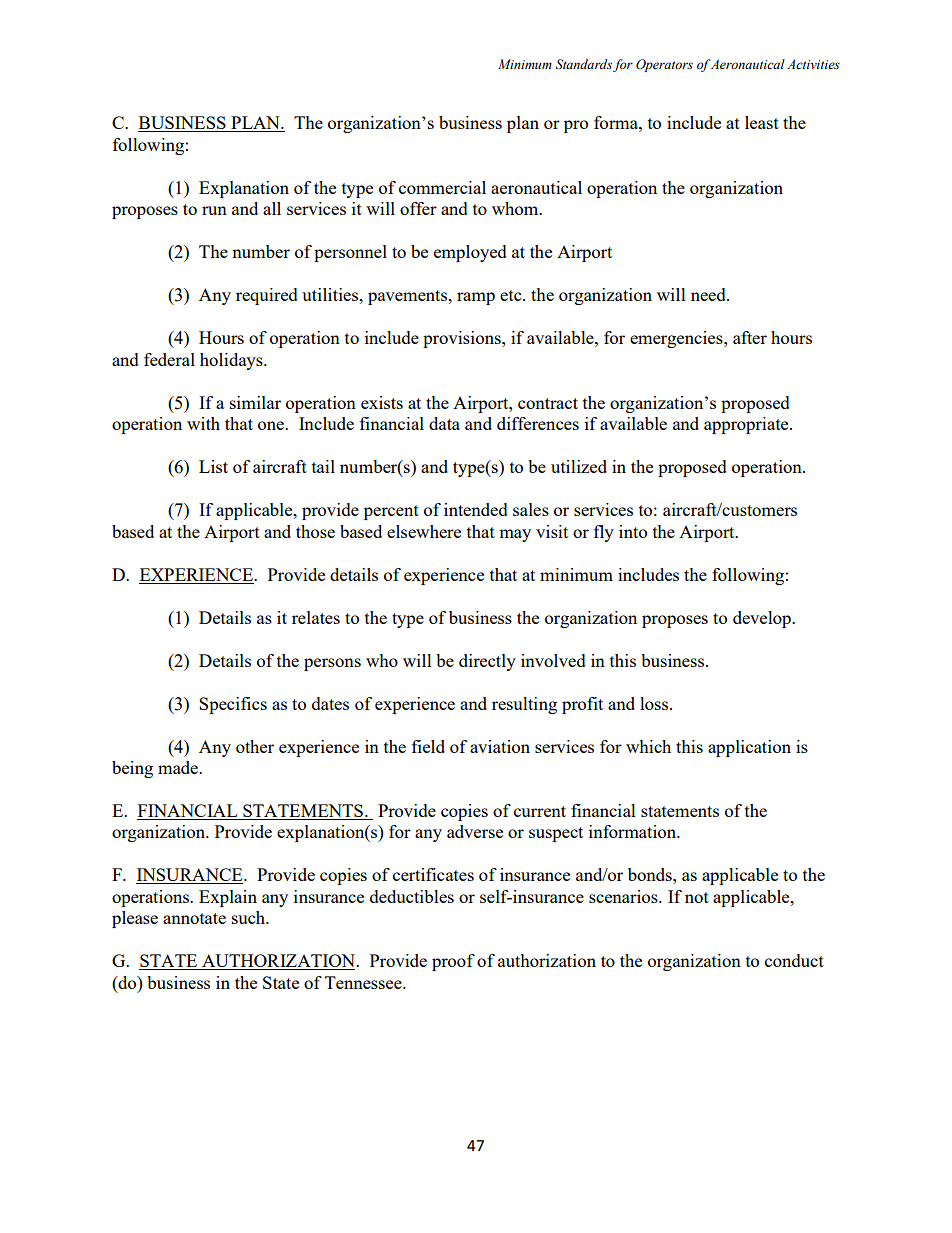  What do you see at coordinates (794, 960) in the document?
I see `conduct` at bounding box center [794, 960].
